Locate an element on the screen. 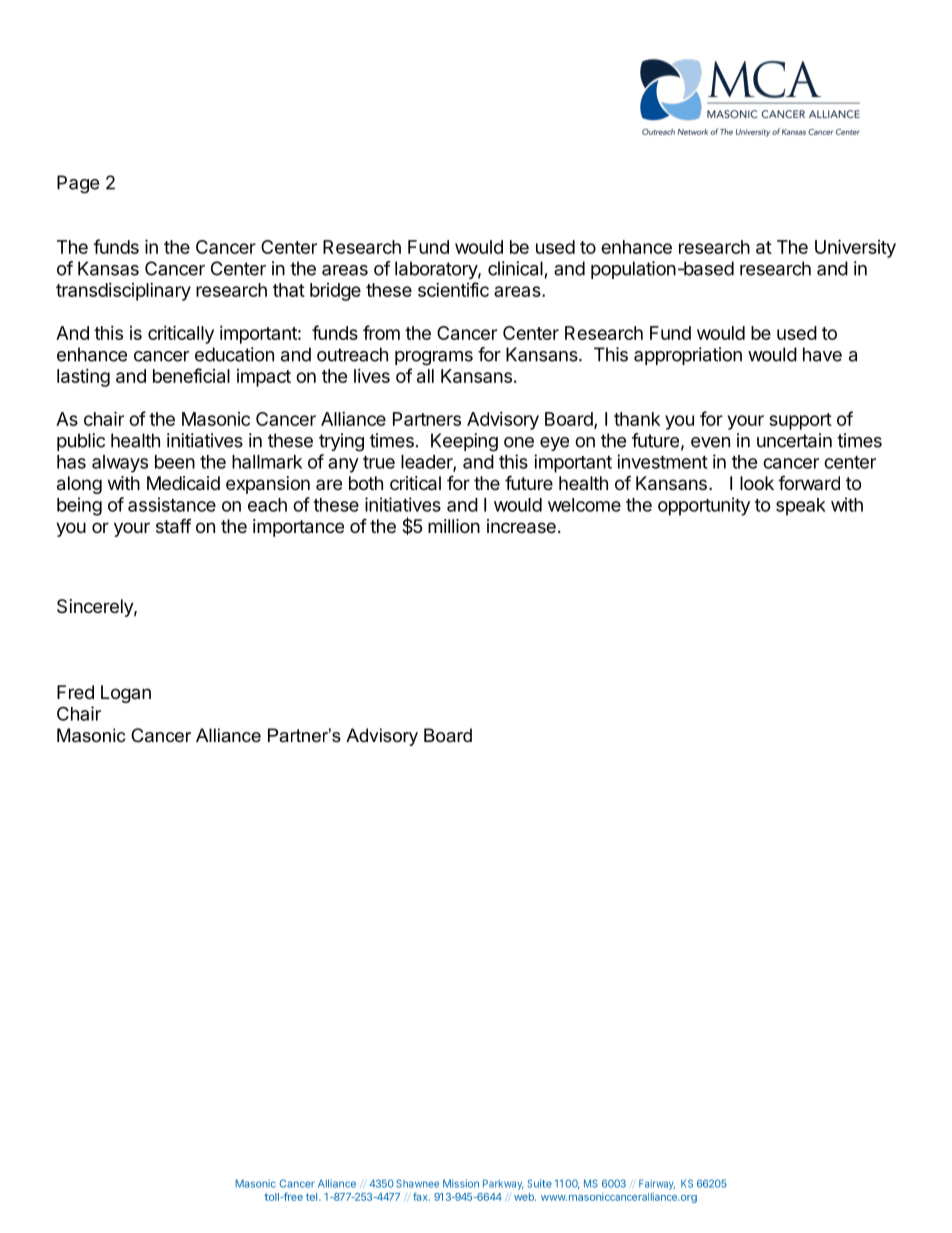 The width and height of the screenshot is (952, 1233). Page is located at coordinates (78, 184).
